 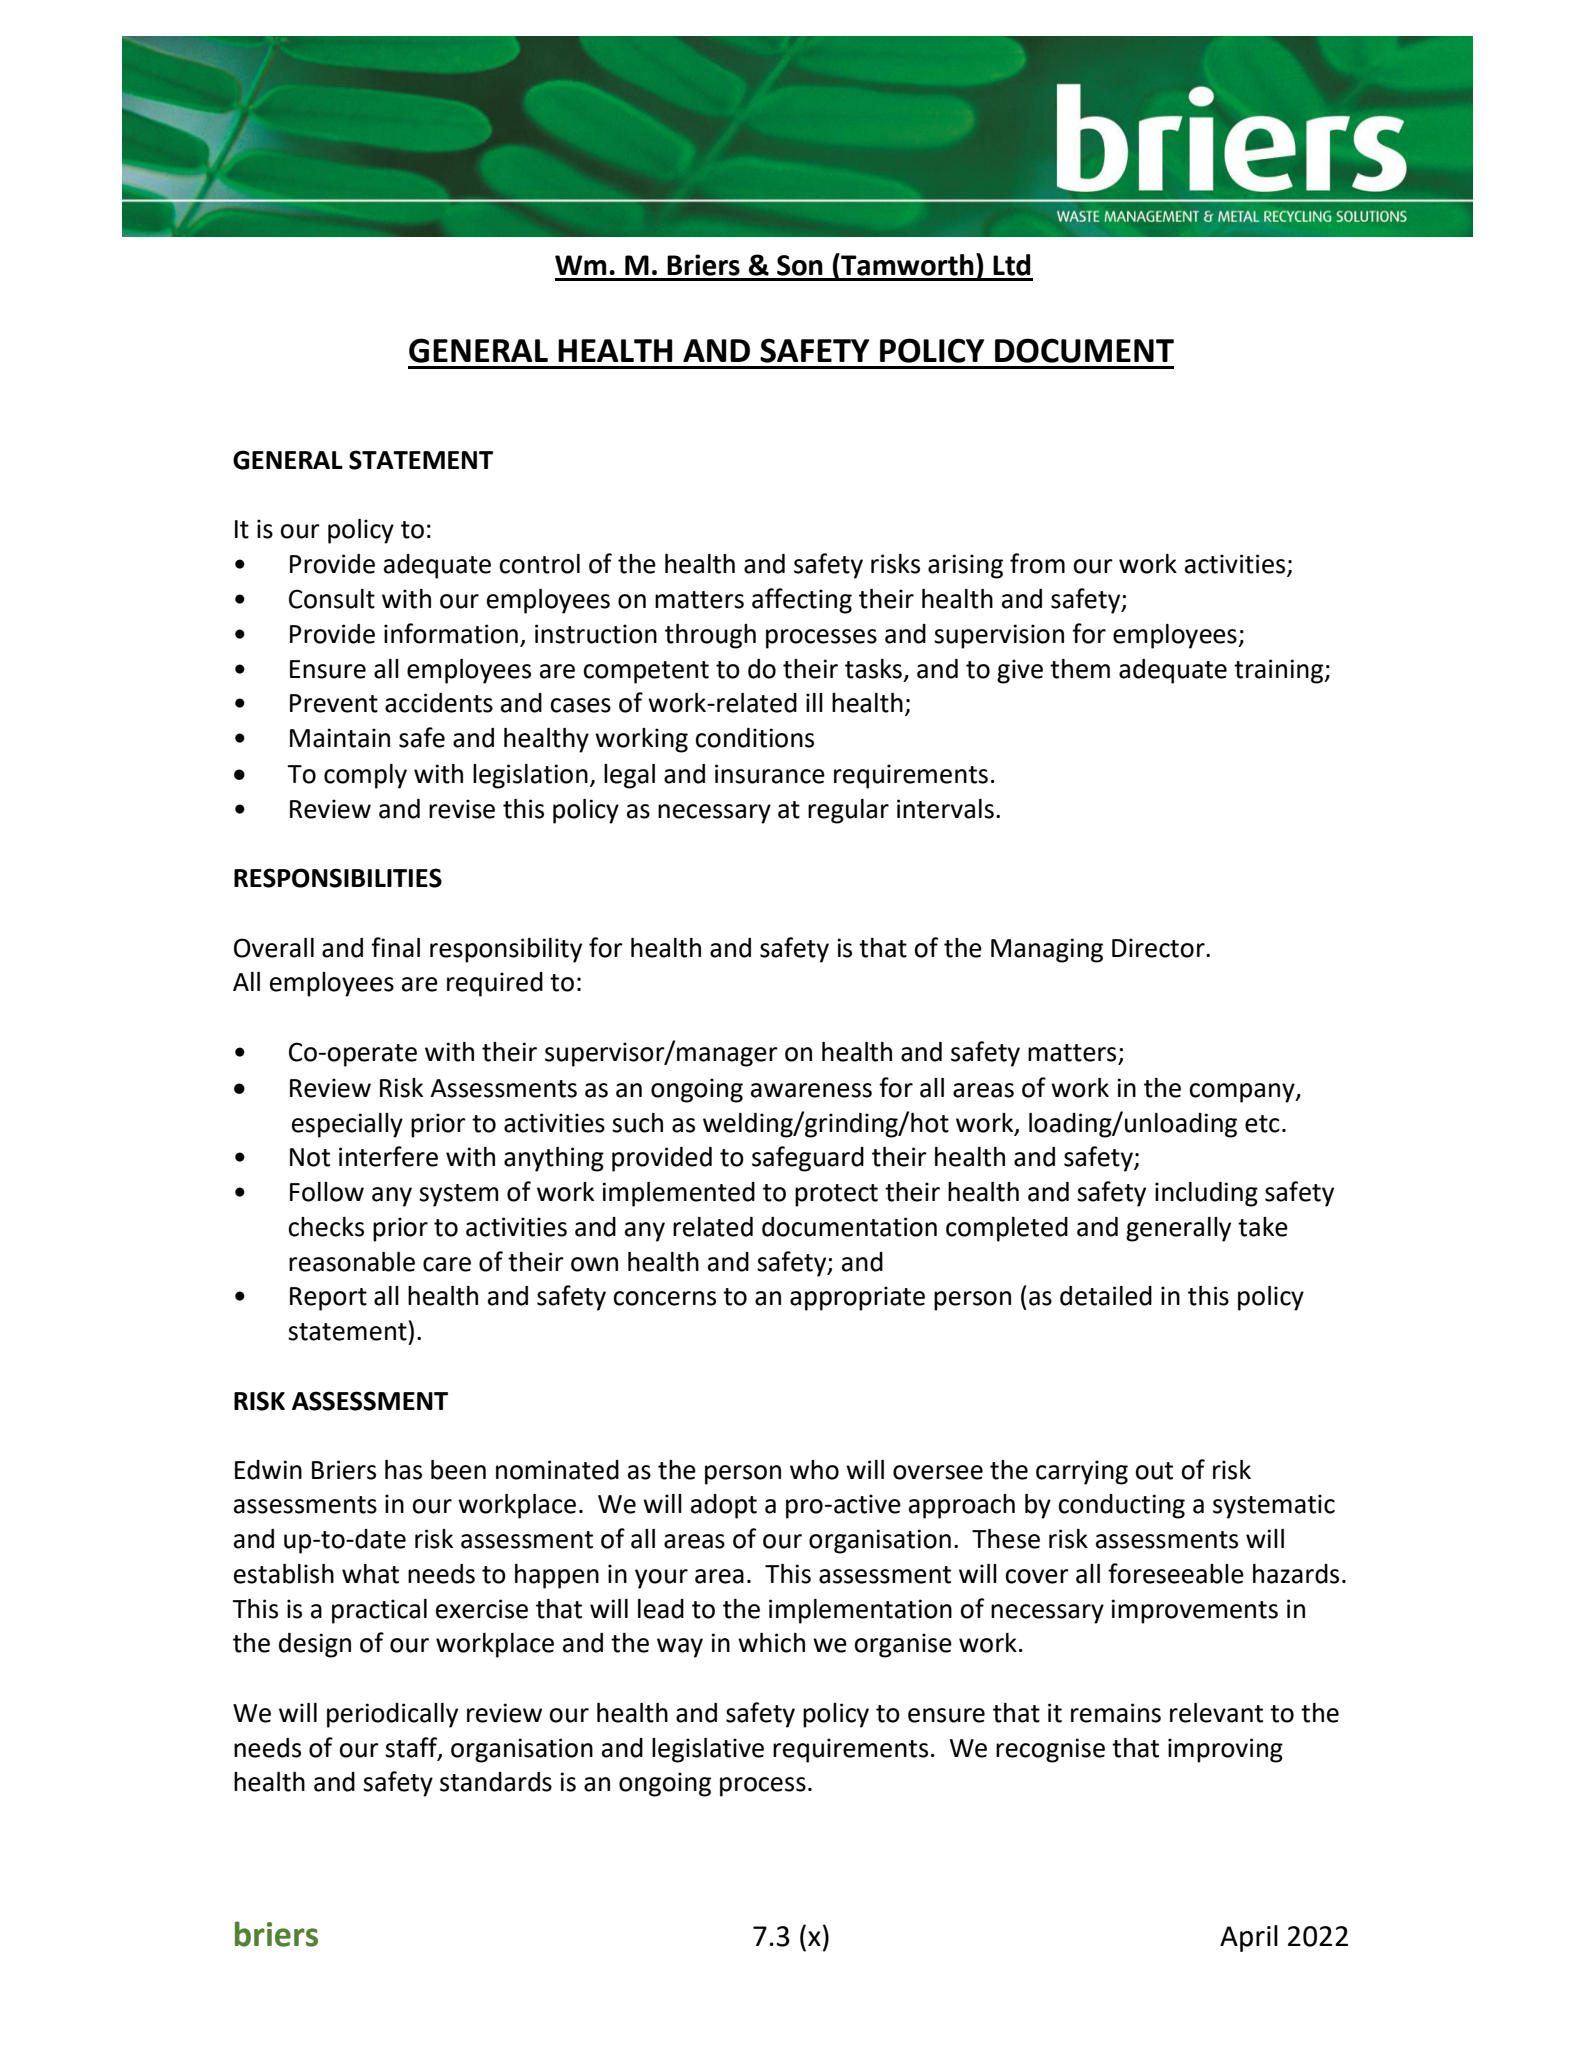 What do you see at coordinates (836, 1195) in the screenshot?
I see `protect` at bounding box center [836, 1195].
